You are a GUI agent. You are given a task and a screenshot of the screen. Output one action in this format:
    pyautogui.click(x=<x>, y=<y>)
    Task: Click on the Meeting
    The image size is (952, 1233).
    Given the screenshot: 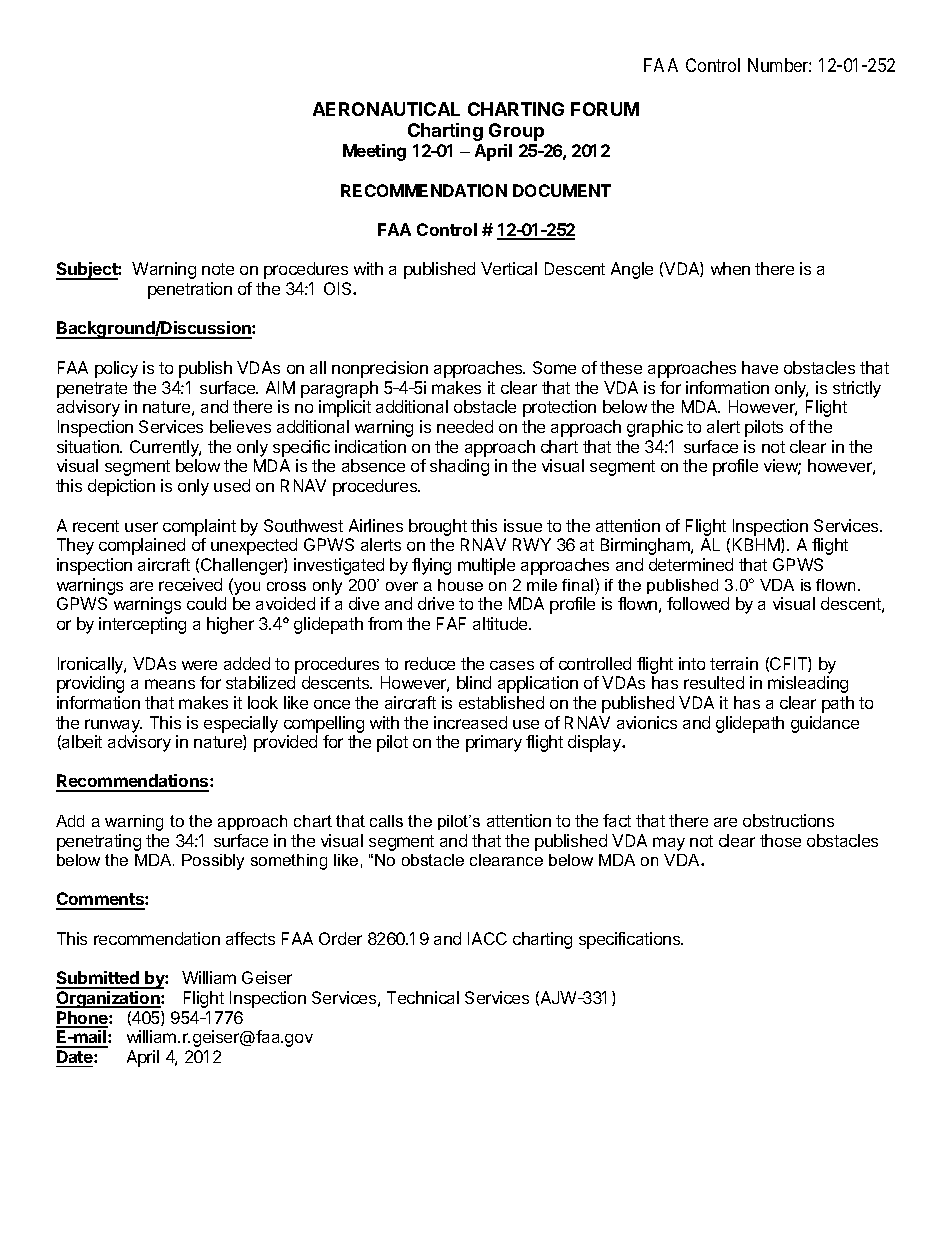 What is the action you would take?
    pyautogui.click(x=374, y=152)
